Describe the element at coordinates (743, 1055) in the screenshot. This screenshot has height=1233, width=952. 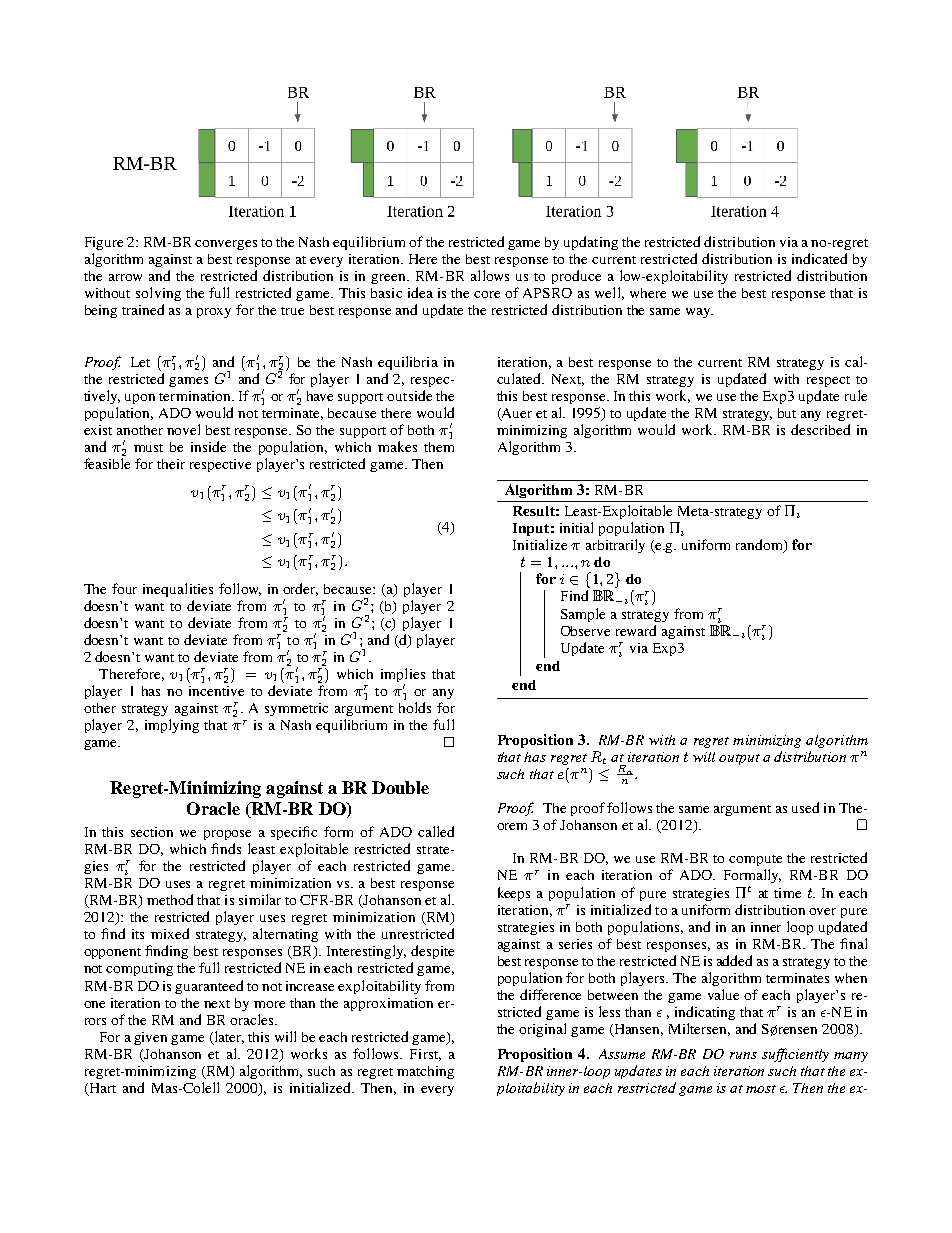
I see `runs` at that location.
